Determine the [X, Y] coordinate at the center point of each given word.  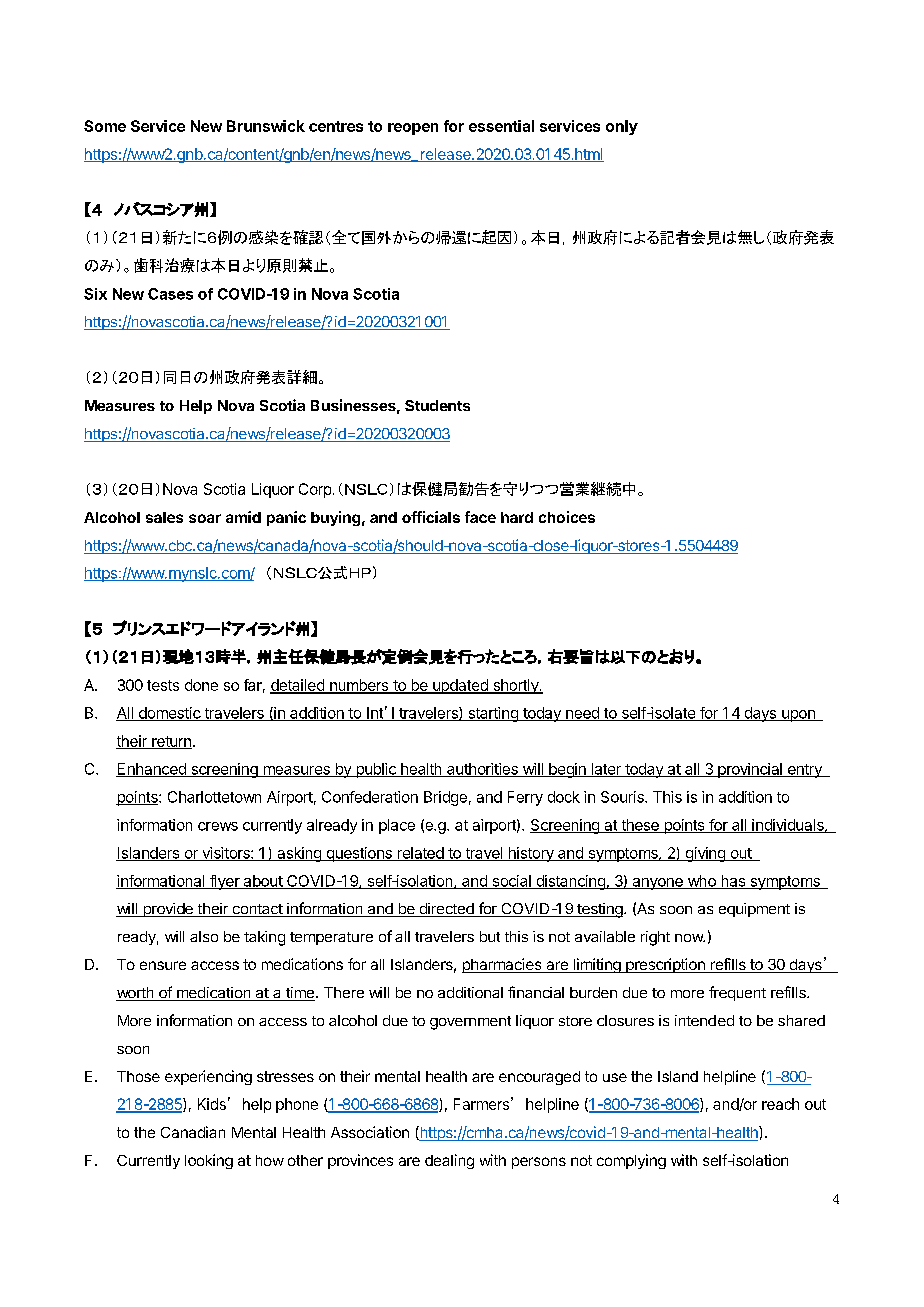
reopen [413, 129]
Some [105, 126]
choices [567, 517]
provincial [750, 770]
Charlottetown [214, 797]
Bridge [445, 798]
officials [431, 517]
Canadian [193, 1132]
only [622, 127]
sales [164, 517]
